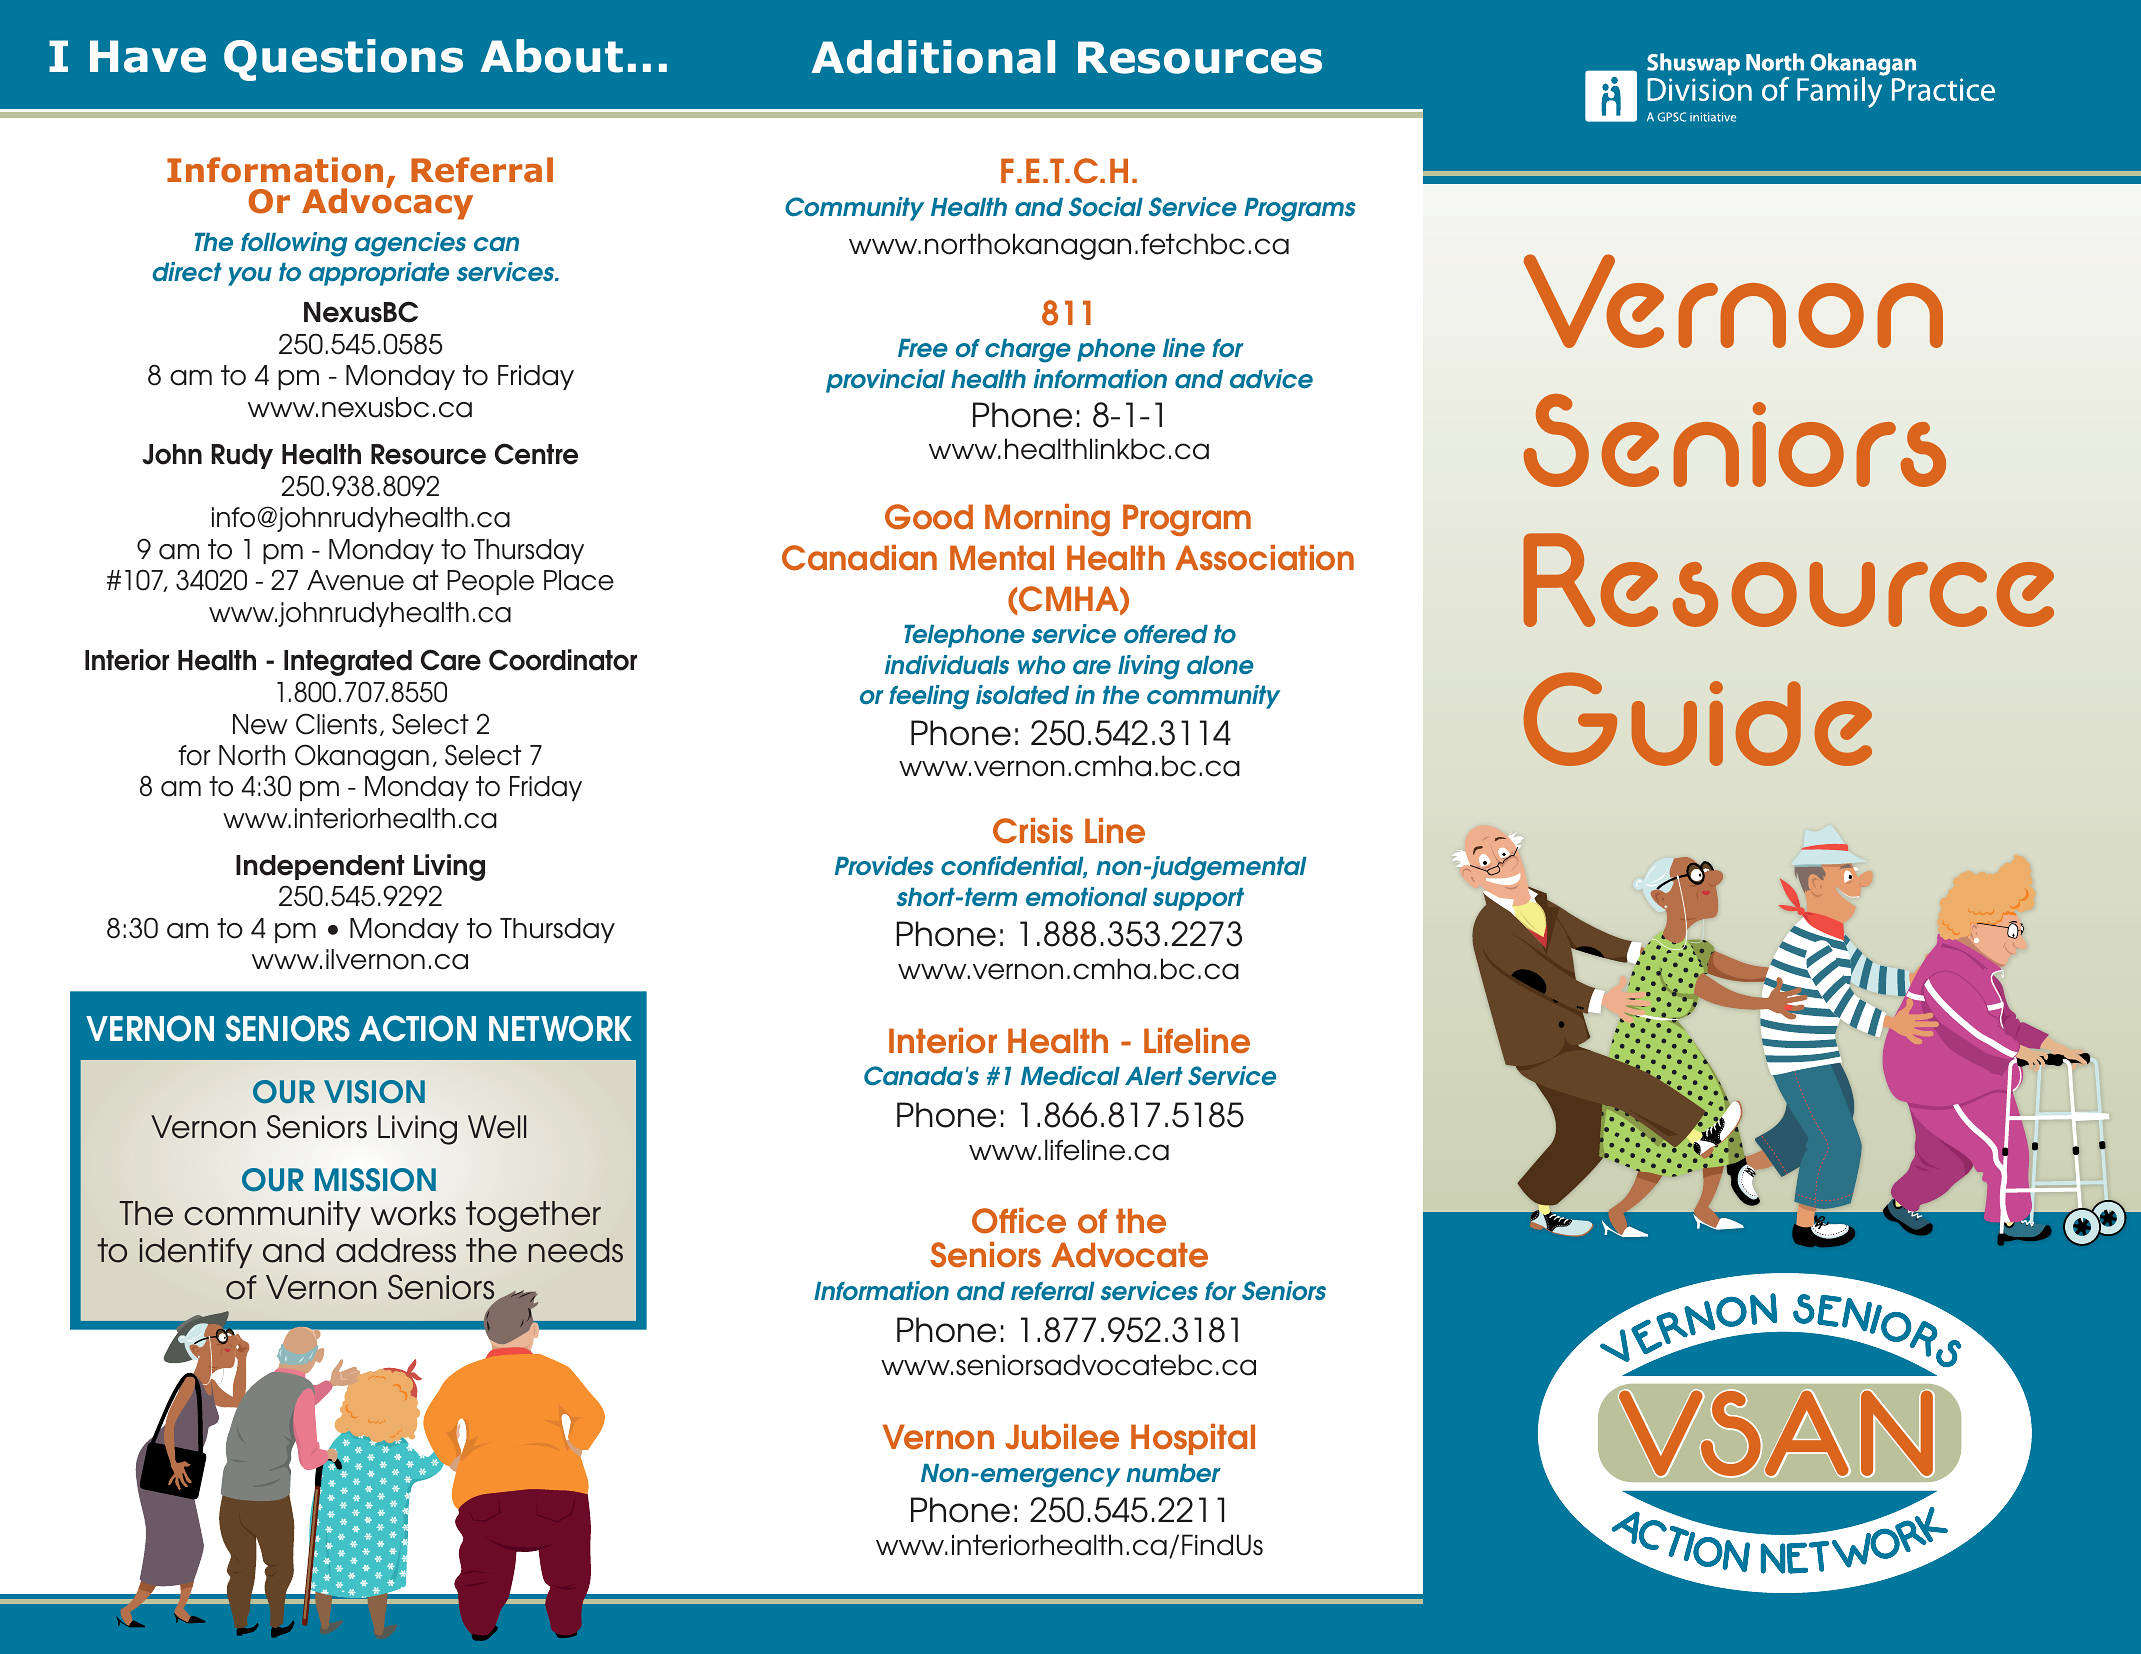  What do you see at coordinates (536, 454) in the screenshot?
I see `Centre` at bounding box center [536, 454].
